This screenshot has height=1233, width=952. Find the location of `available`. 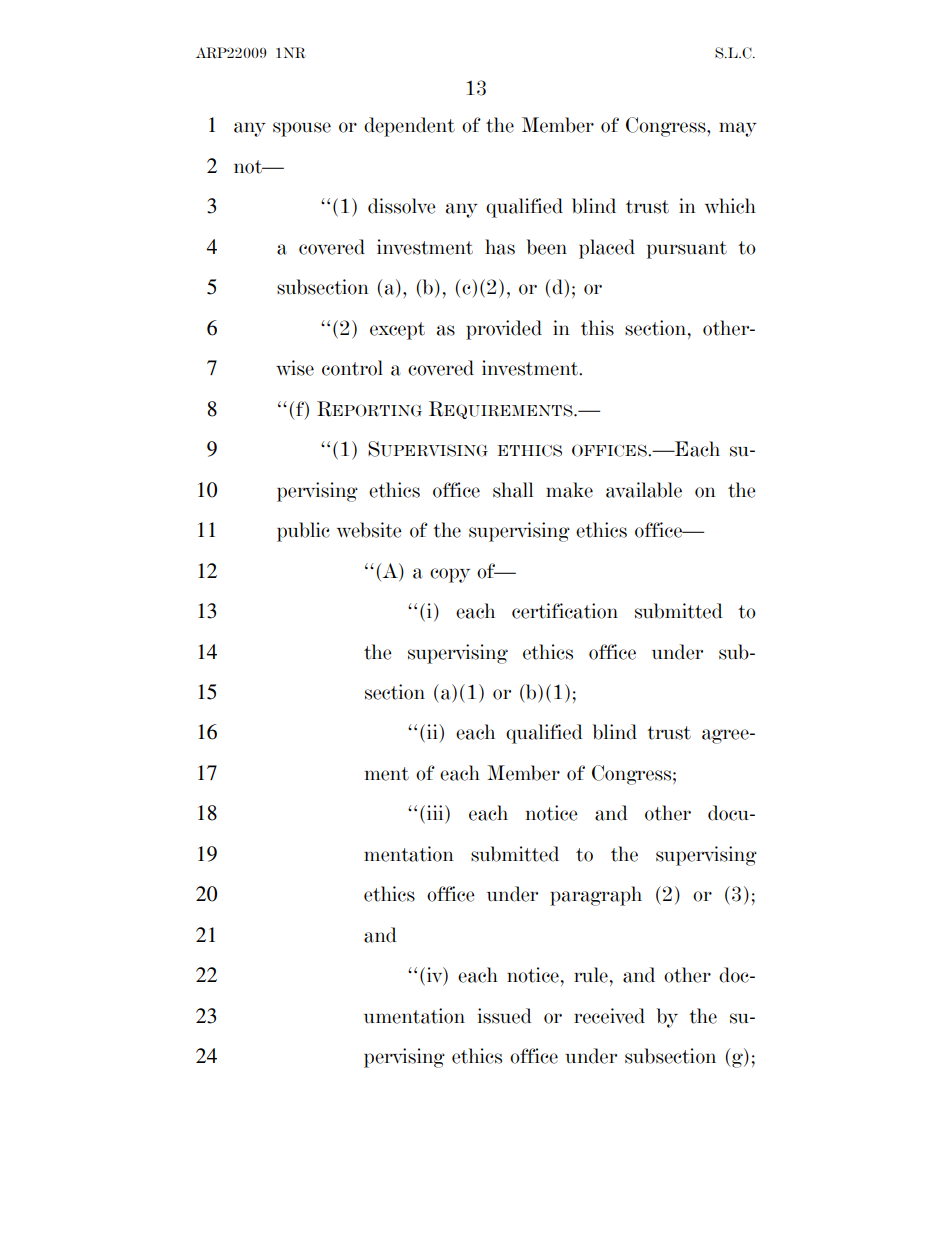

available is located at coordinates (644, 490).
